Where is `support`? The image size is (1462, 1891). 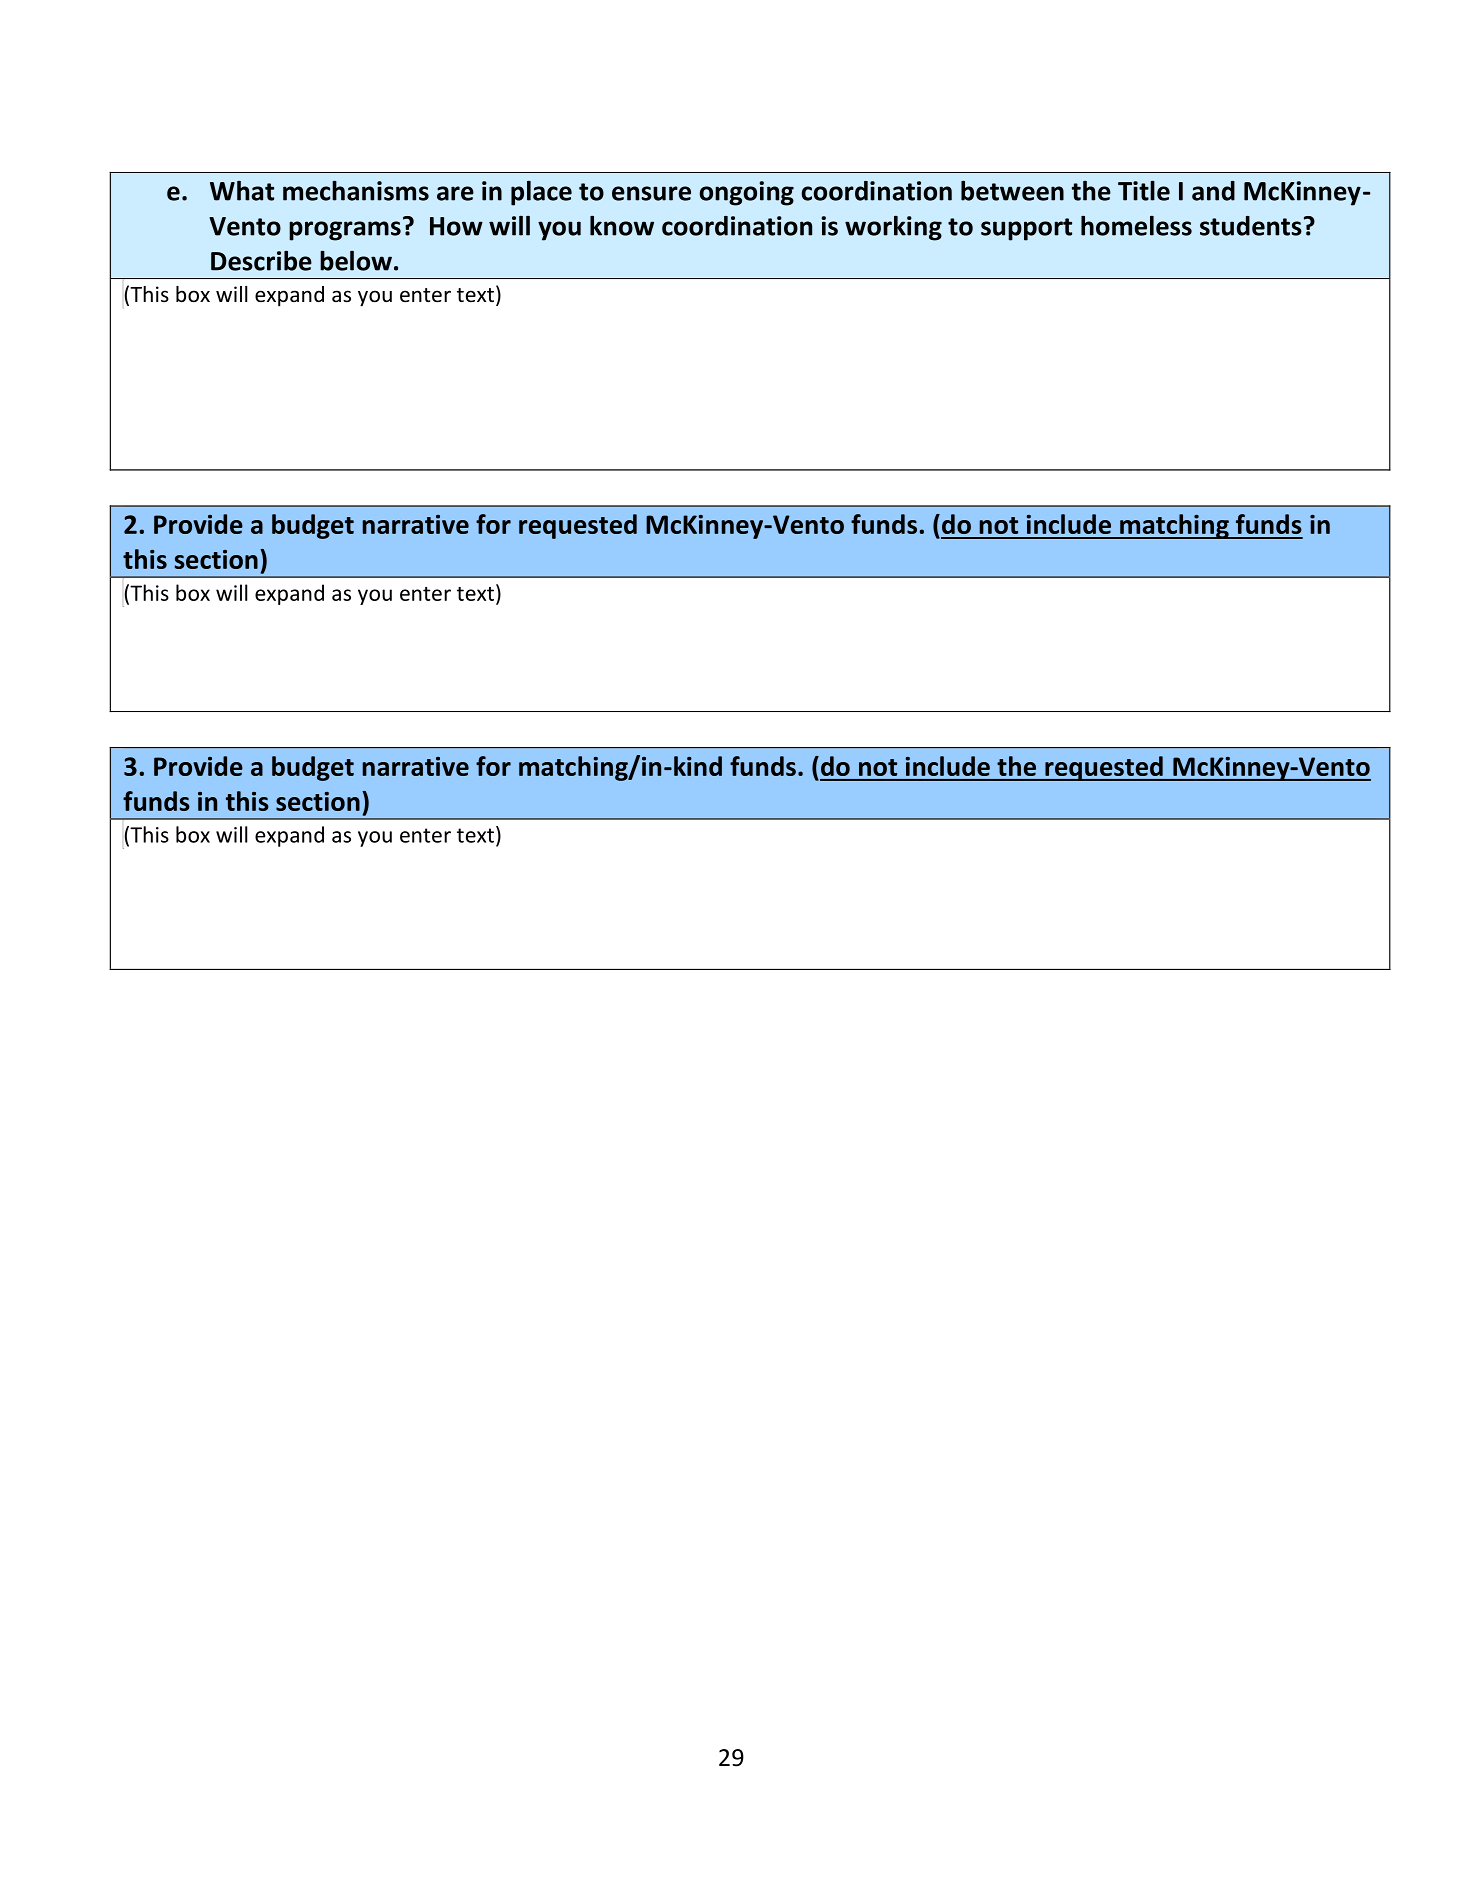 support is located at coordinates (1026, 229).
